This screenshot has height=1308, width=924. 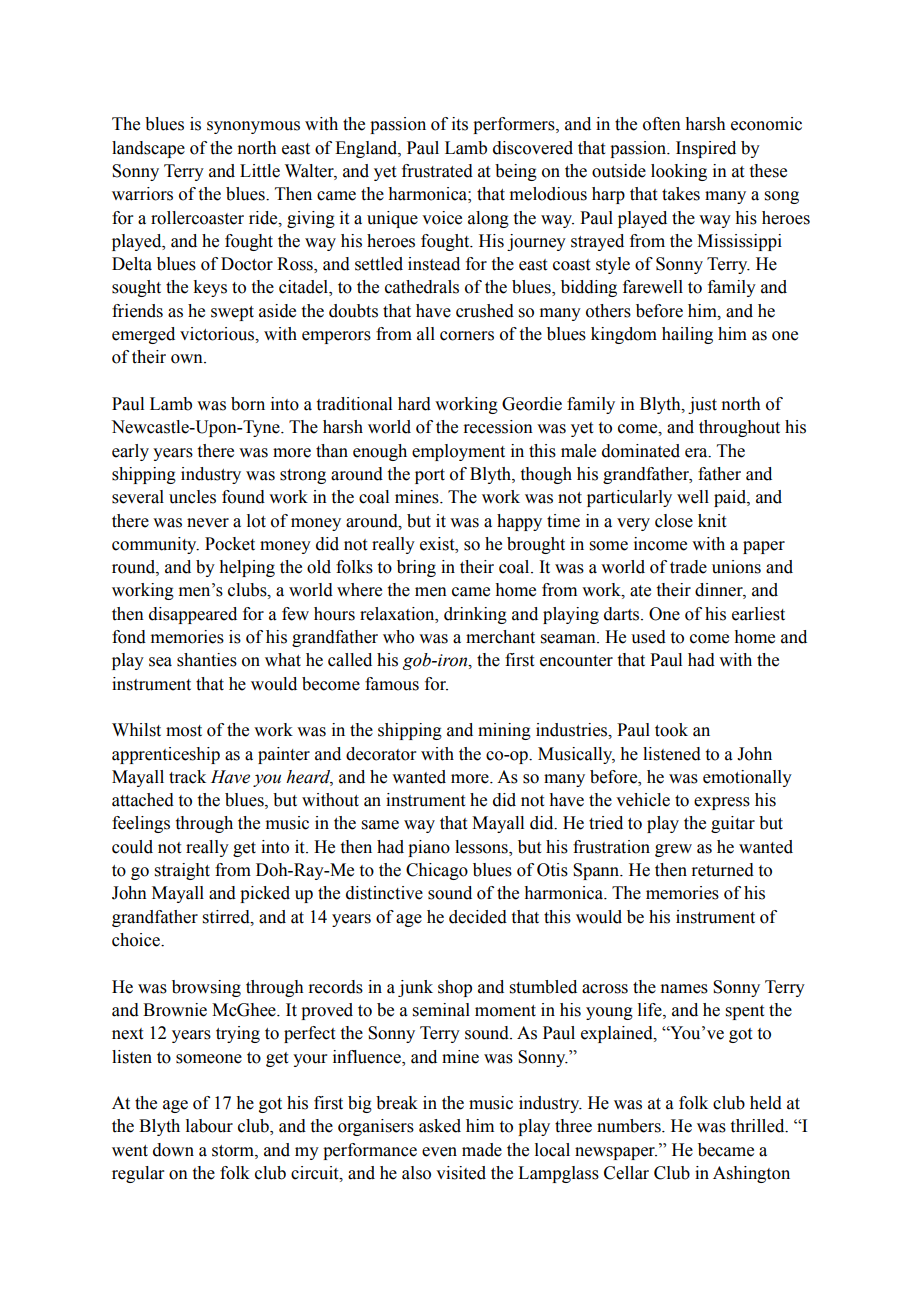 I want to click on drinking, so click(x=475, y=615).
